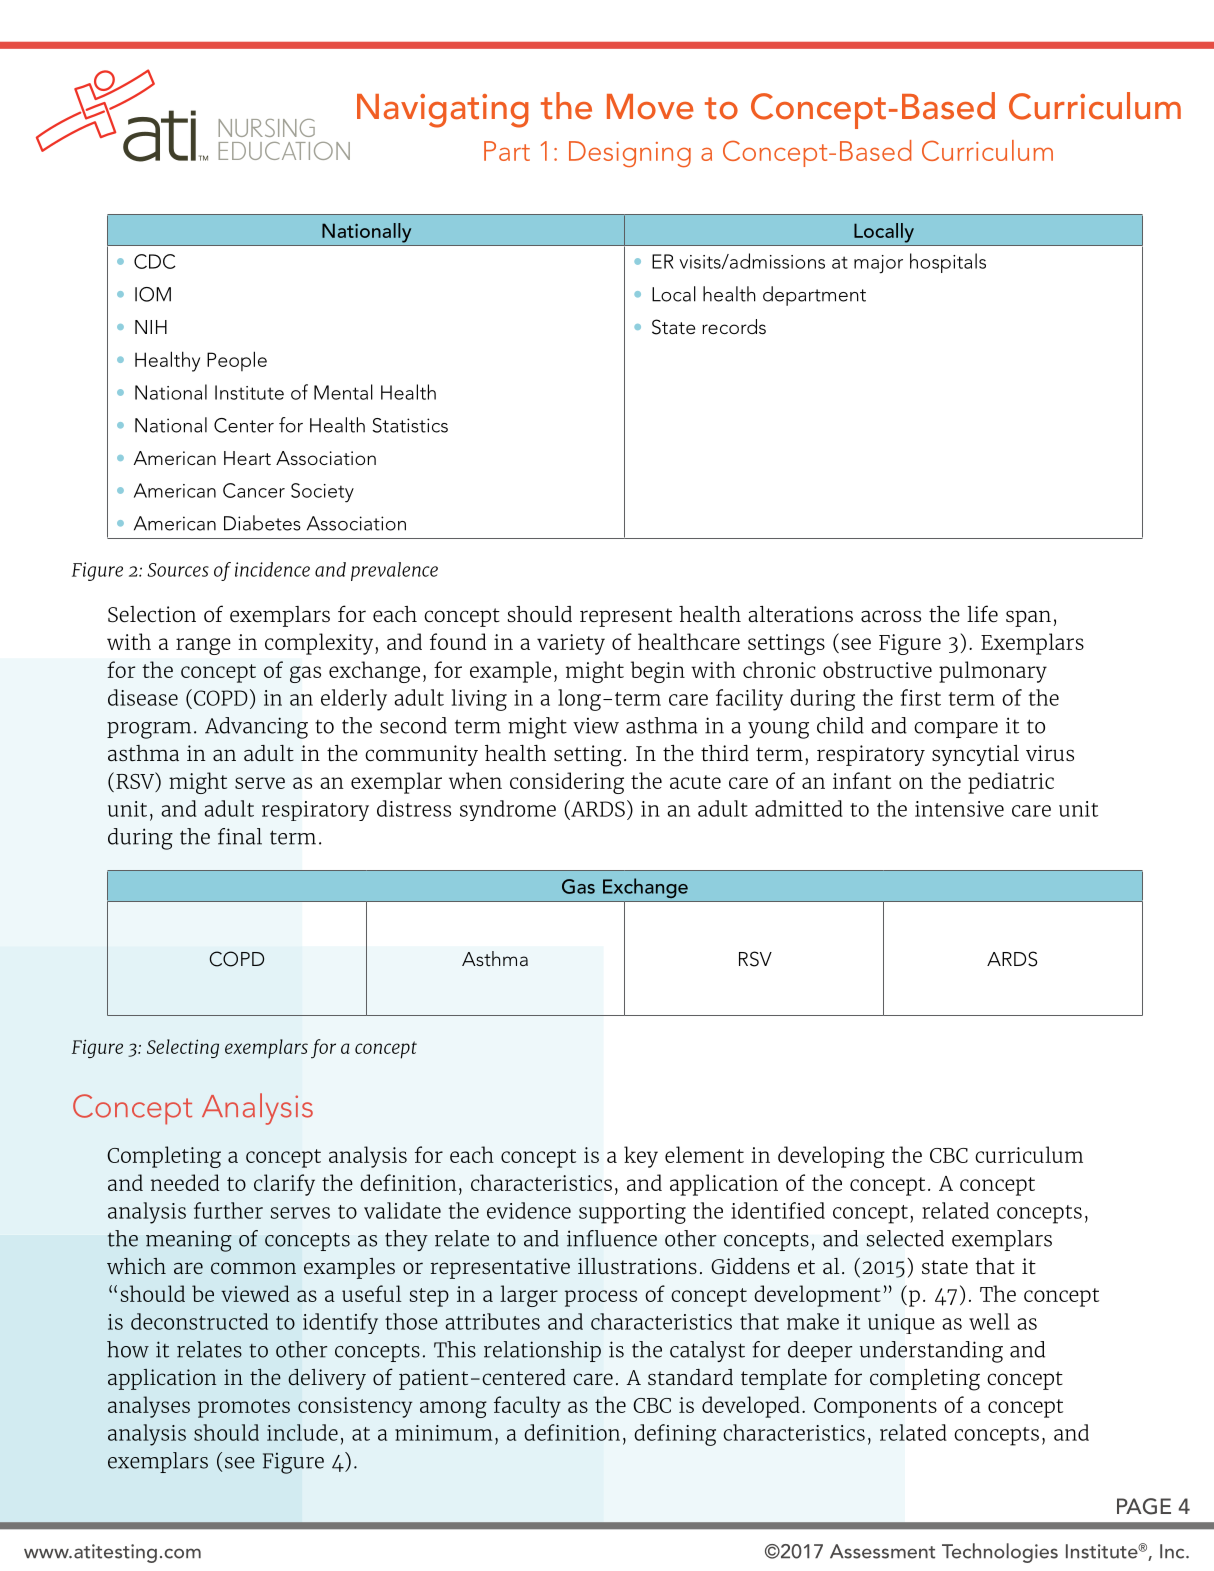 The image size is (1214, 1571). Describe the element at coordinates (240, 836) in the screenshot. I see `final` at that location.
